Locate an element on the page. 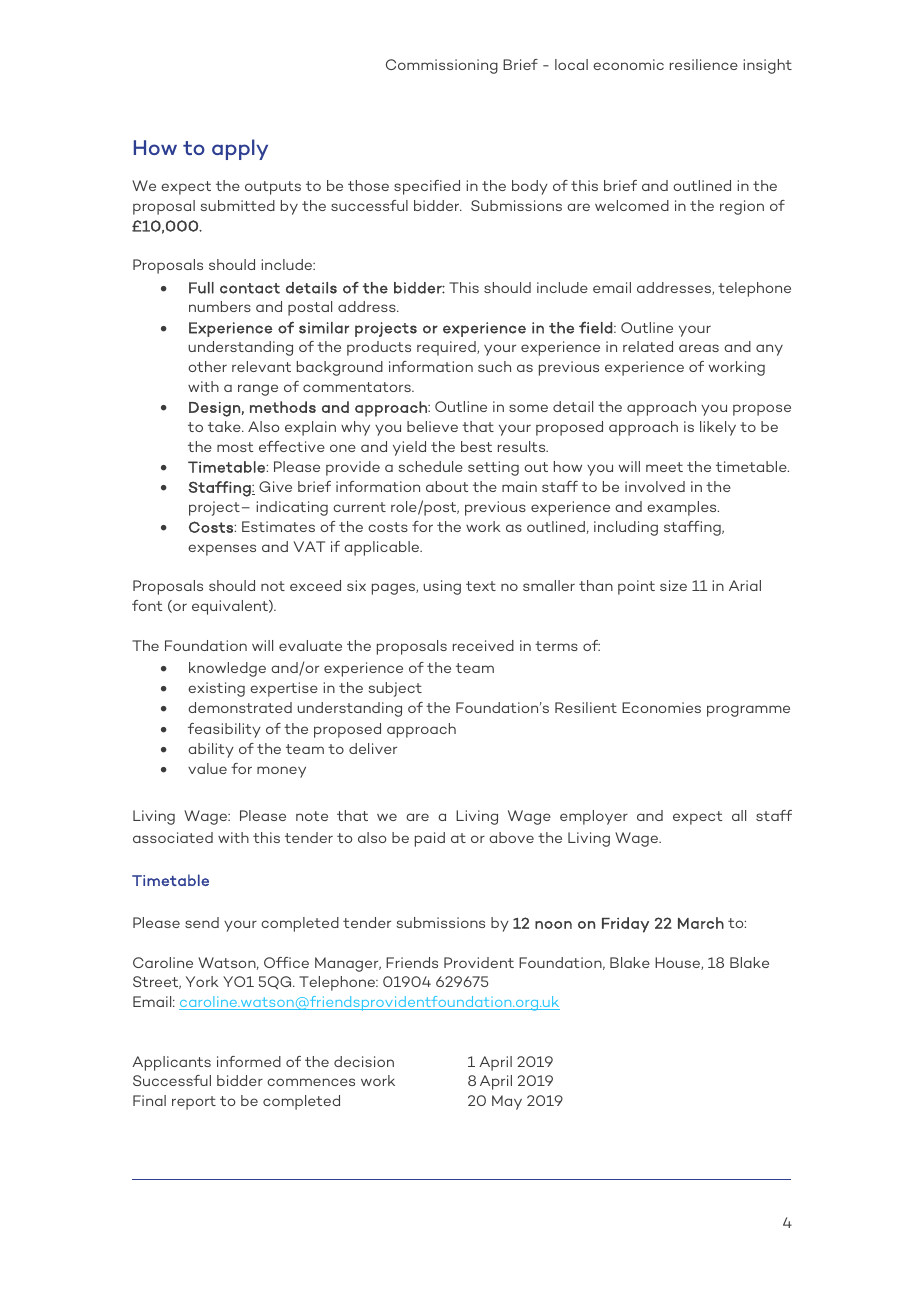 The image size is (924, 1308). using is located at coordinates (442, 587).
